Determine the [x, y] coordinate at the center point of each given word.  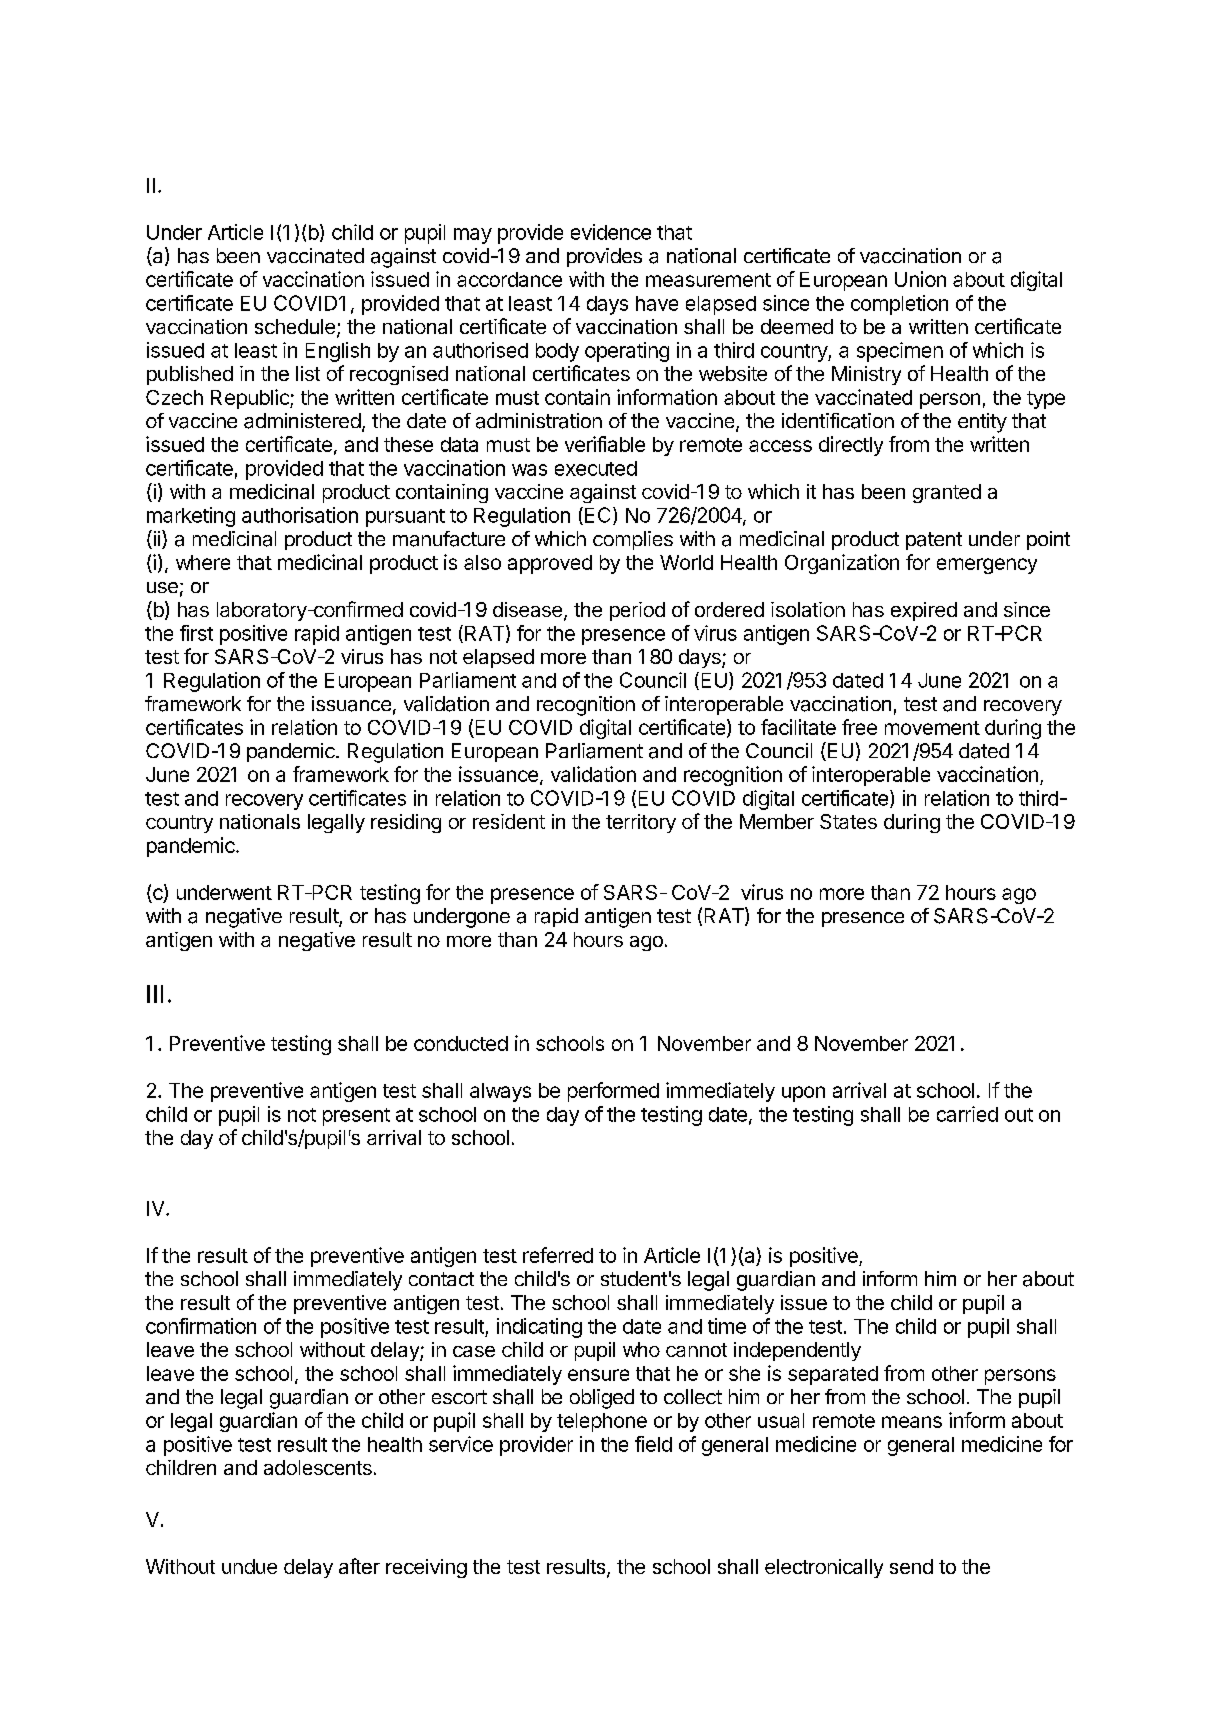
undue [249, 1566]
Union [920, 279]
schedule [295, 326]
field [653, 1444]
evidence [611, 232]
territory [641, 823]
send [911, 1566]
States [848, 821]
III [155, 994]
